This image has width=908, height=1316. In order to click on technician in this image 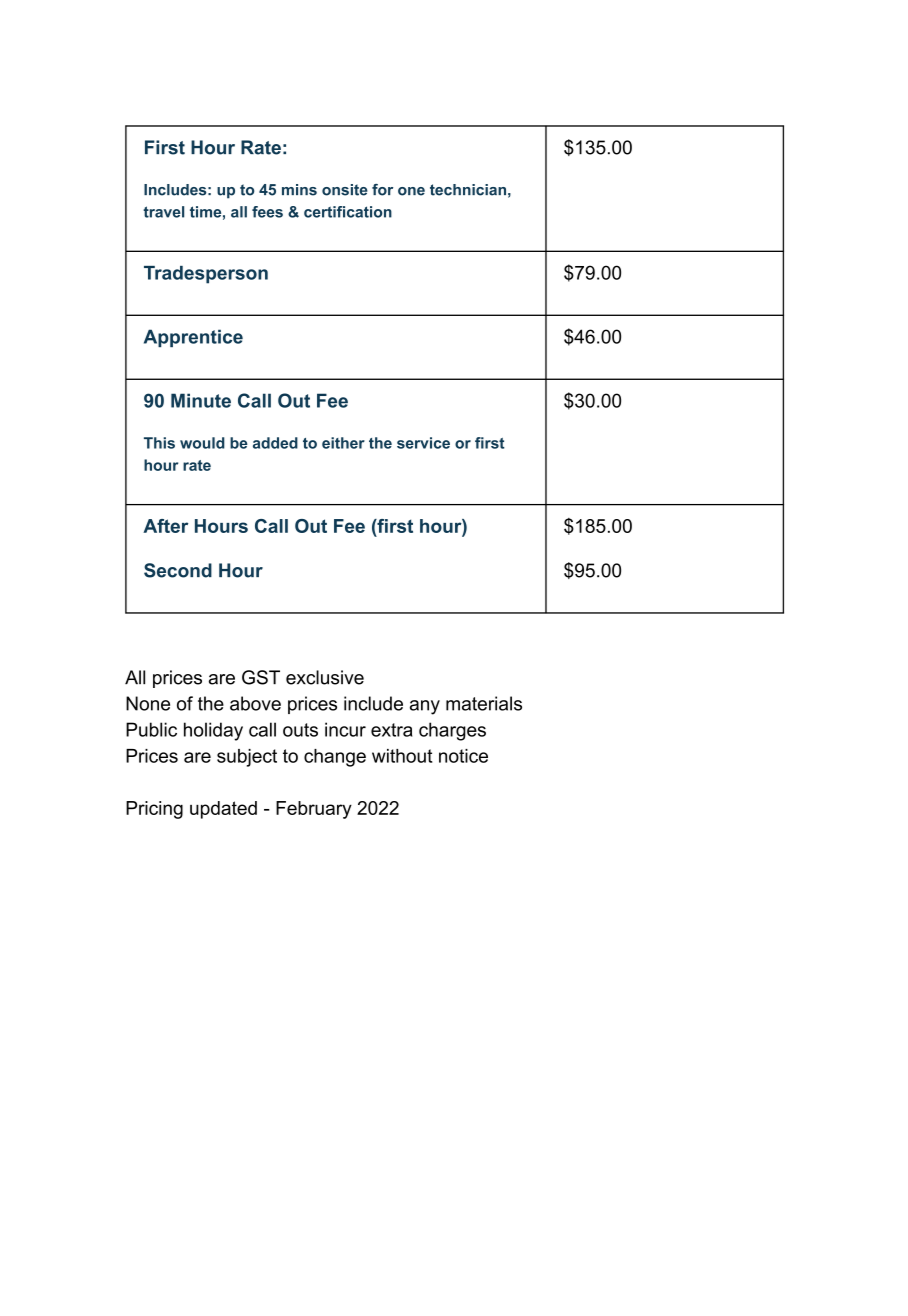, I will do `click(468, 190)`.
